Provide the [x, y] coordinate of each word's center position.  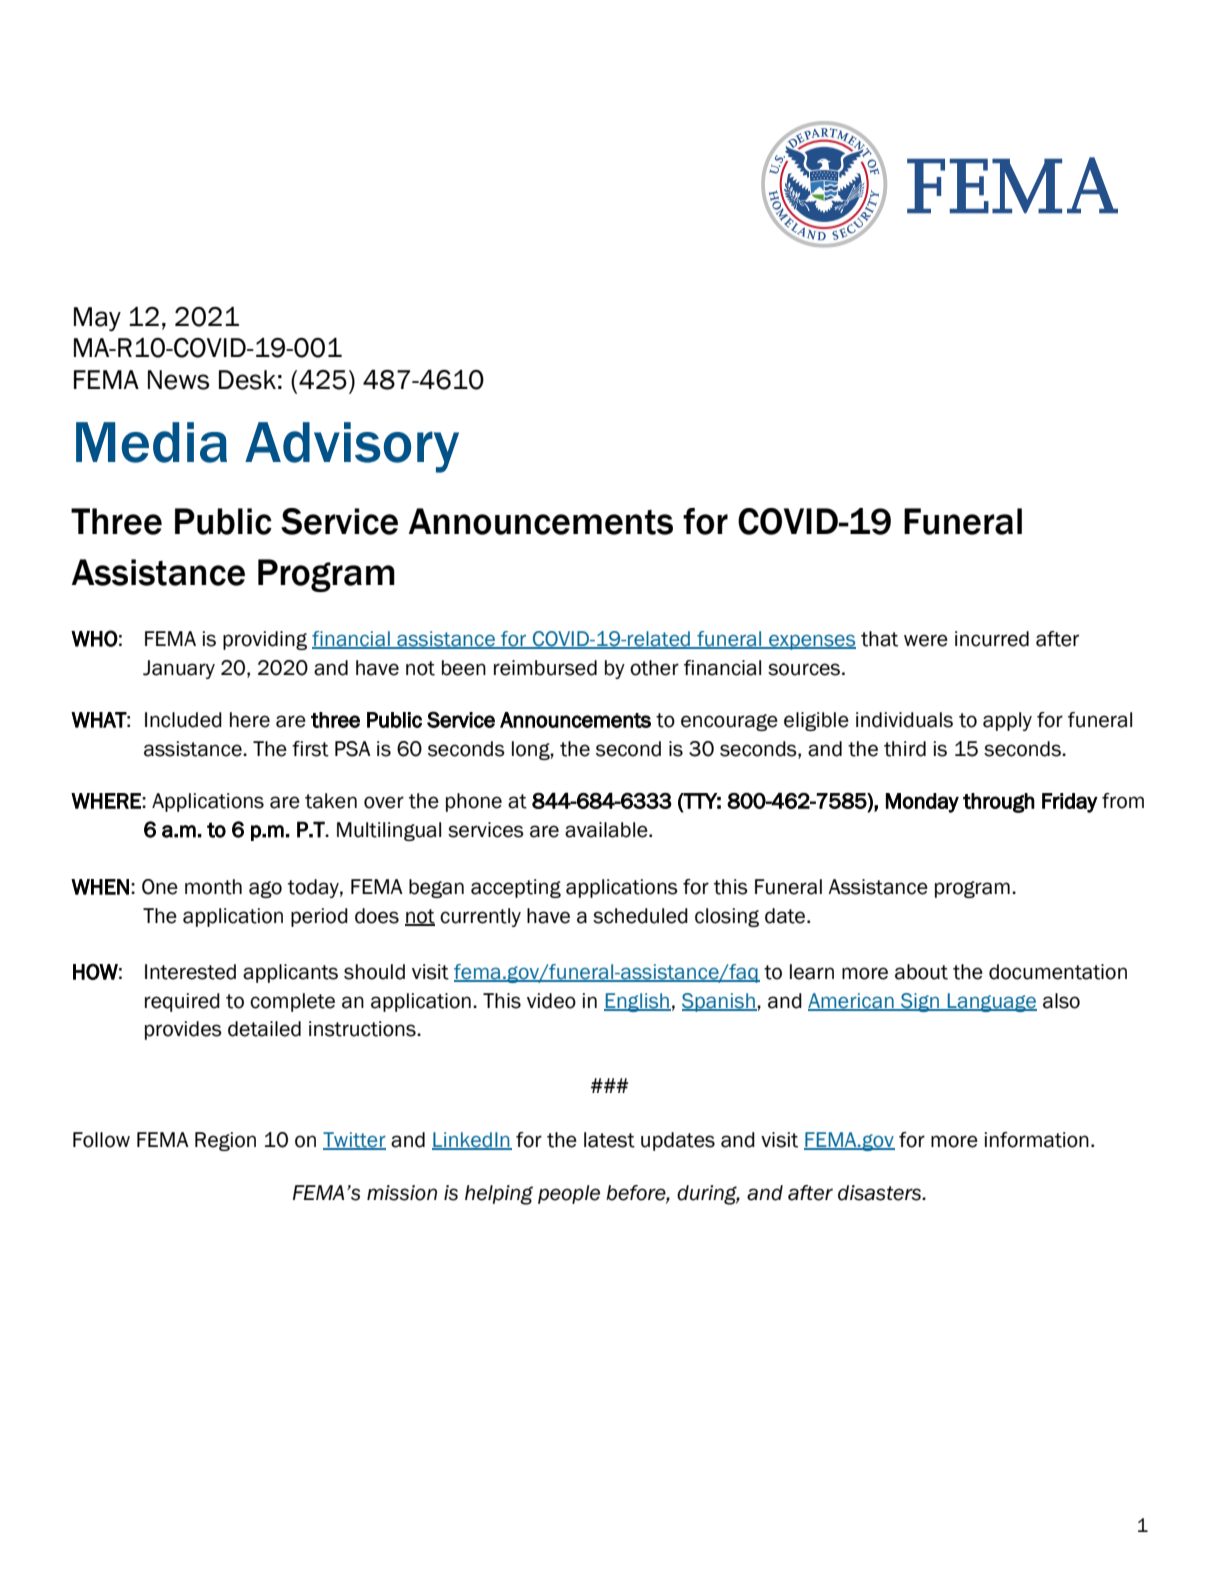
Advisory [352, 447]
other [654, 668]
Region [225, 1141]
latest [609, 1140]
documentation [1058, 972]
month [213, 887]
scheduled [640, 916]
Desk [247, 380]
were [926, 640]
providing [265, 640]
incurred [992, 639]
